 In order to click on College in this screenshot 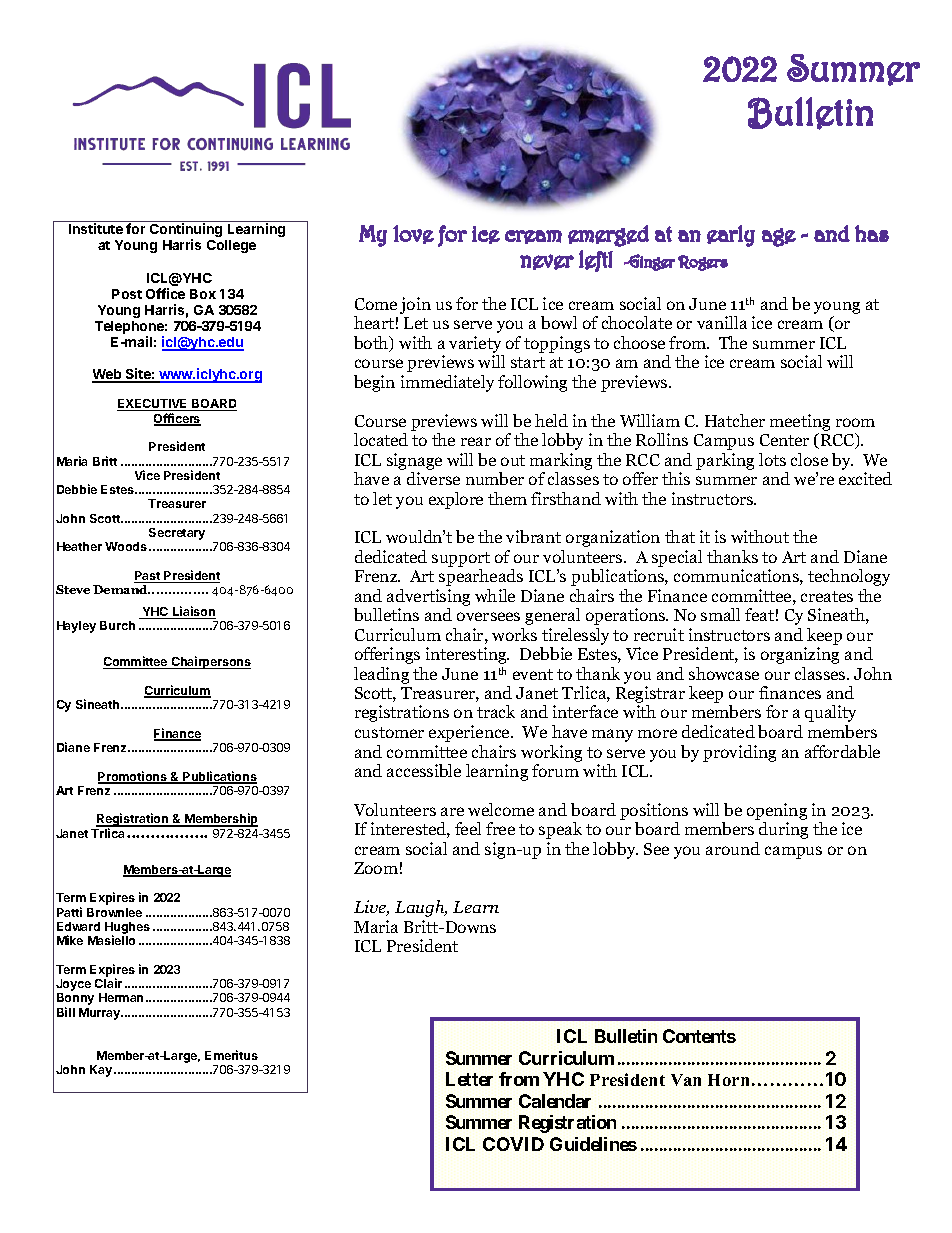, I will do `click(231, 246)`.
